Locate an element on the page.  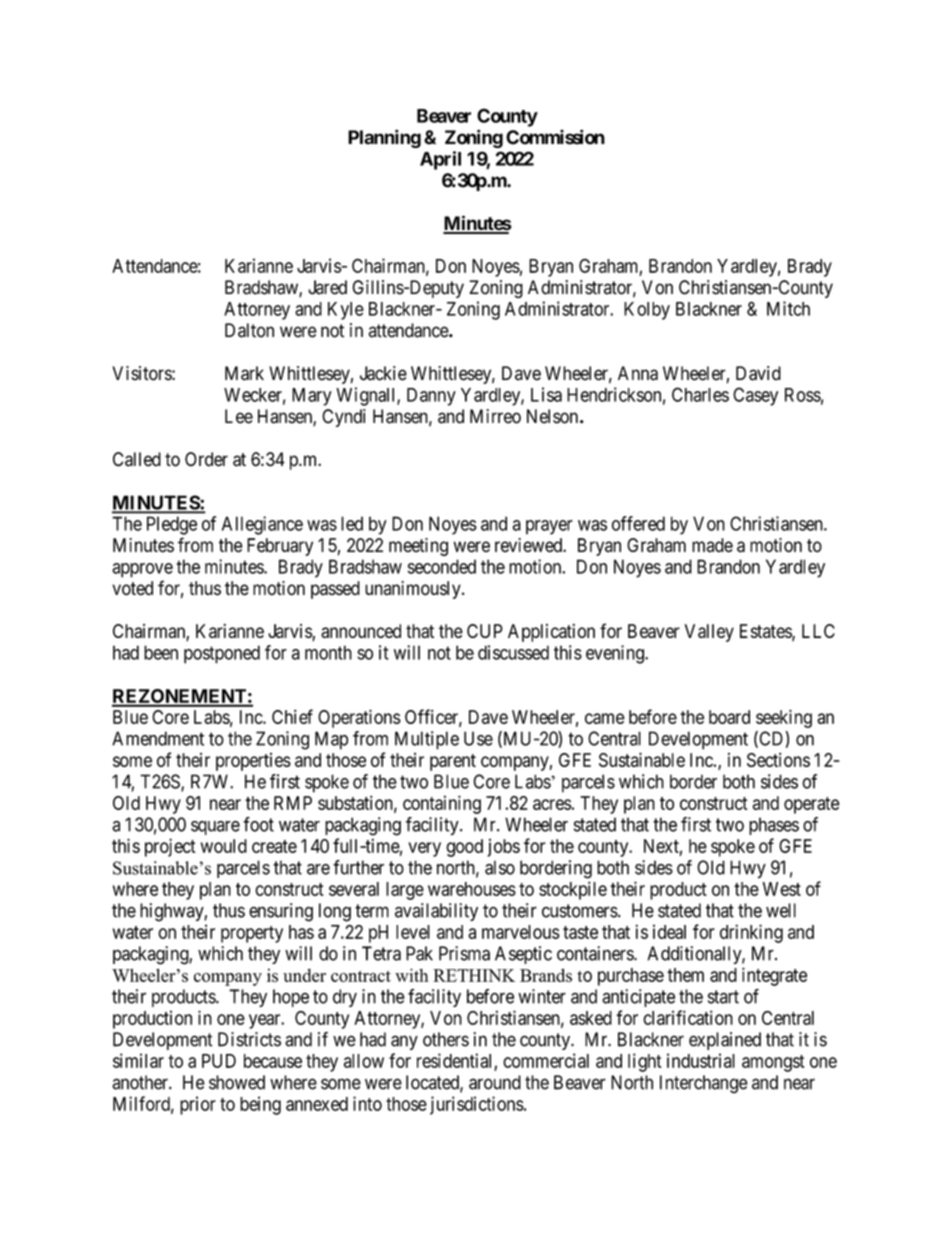
postponed is located at coordinates (222, 654).
